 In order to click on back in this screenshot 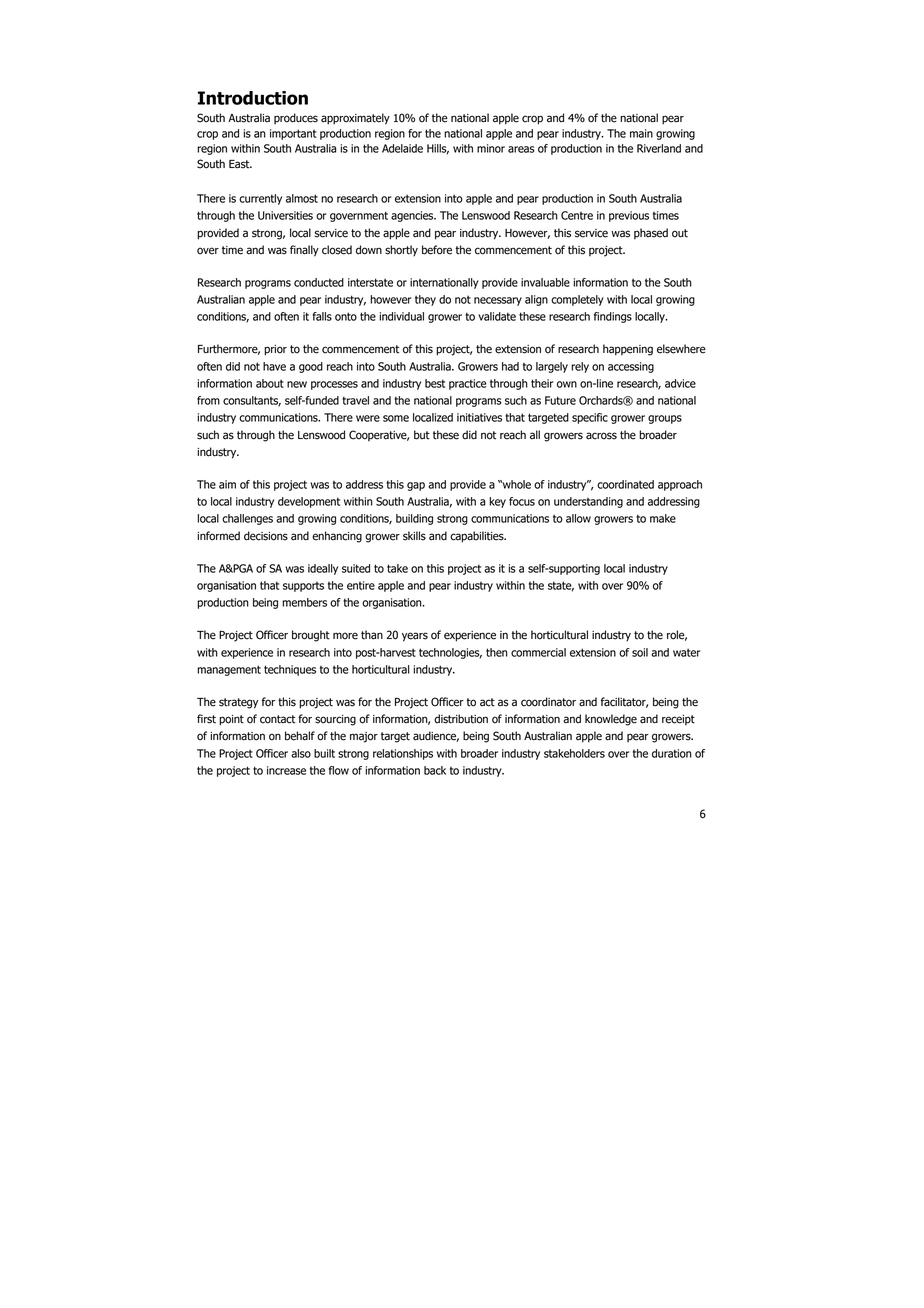, I will do `click(435, 770)`.
